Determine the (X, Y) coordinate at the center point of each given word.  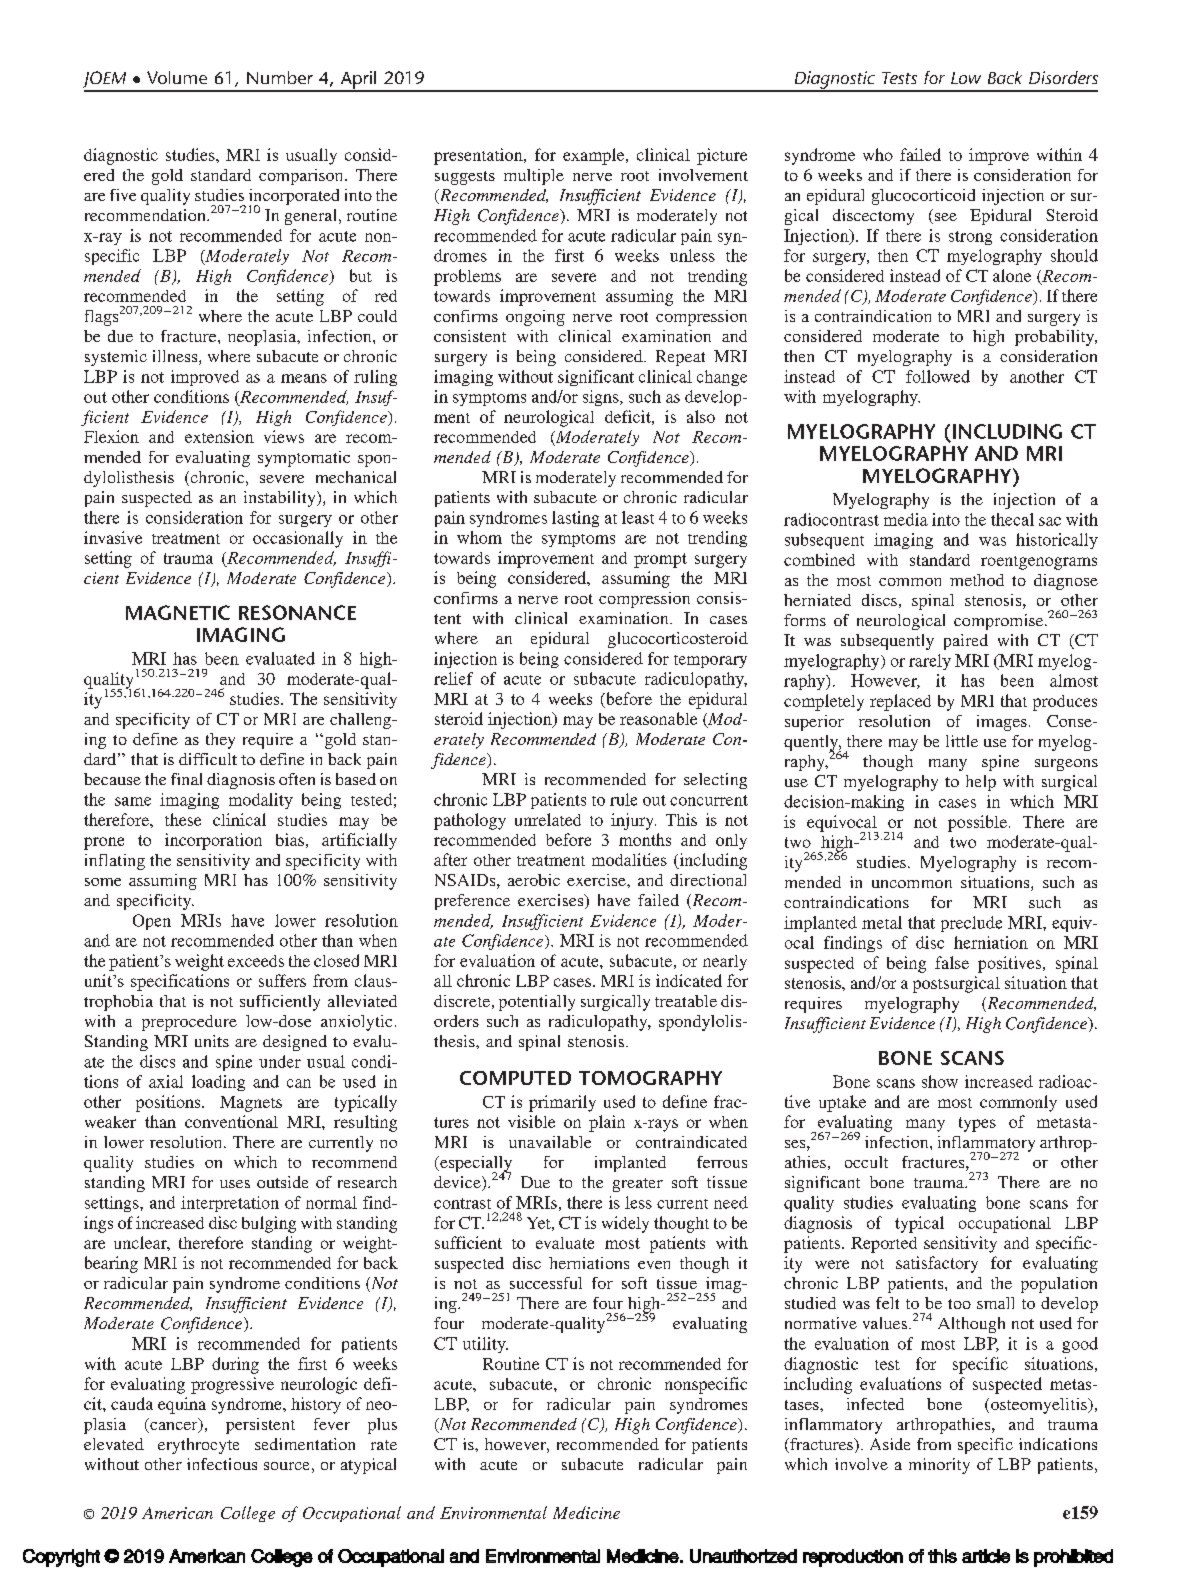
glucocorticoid (923, 197)
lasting (575, 519)
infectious (222, 1464)
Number (280, 77)
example (595, 156)
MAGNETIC (178, 612)
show (940, 1081)
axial (166, 1081)
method (977, 580)
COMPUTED (515, 1078)
